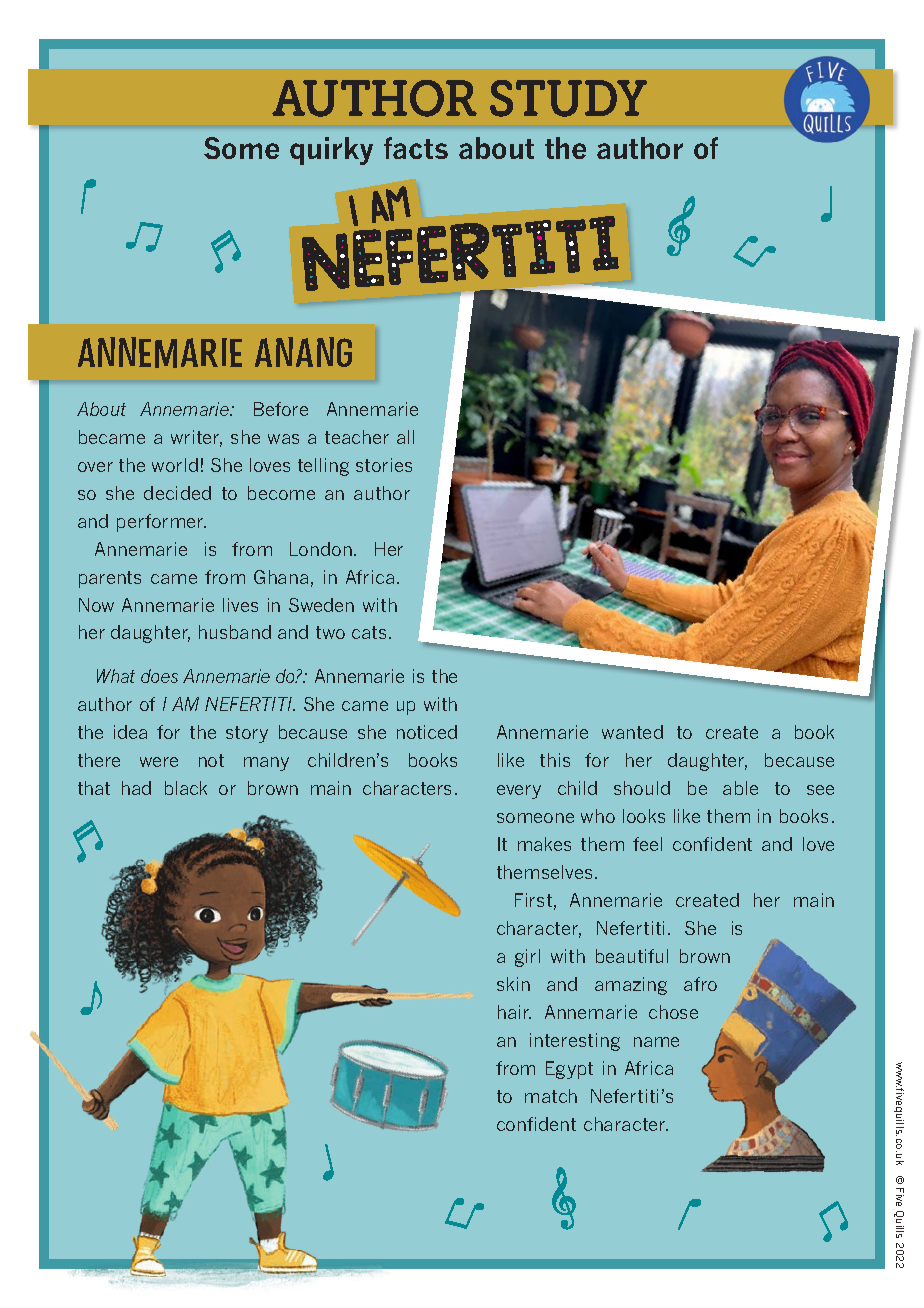 This document has height=1308, width=924. I want to click on were, so click(159, 762).
